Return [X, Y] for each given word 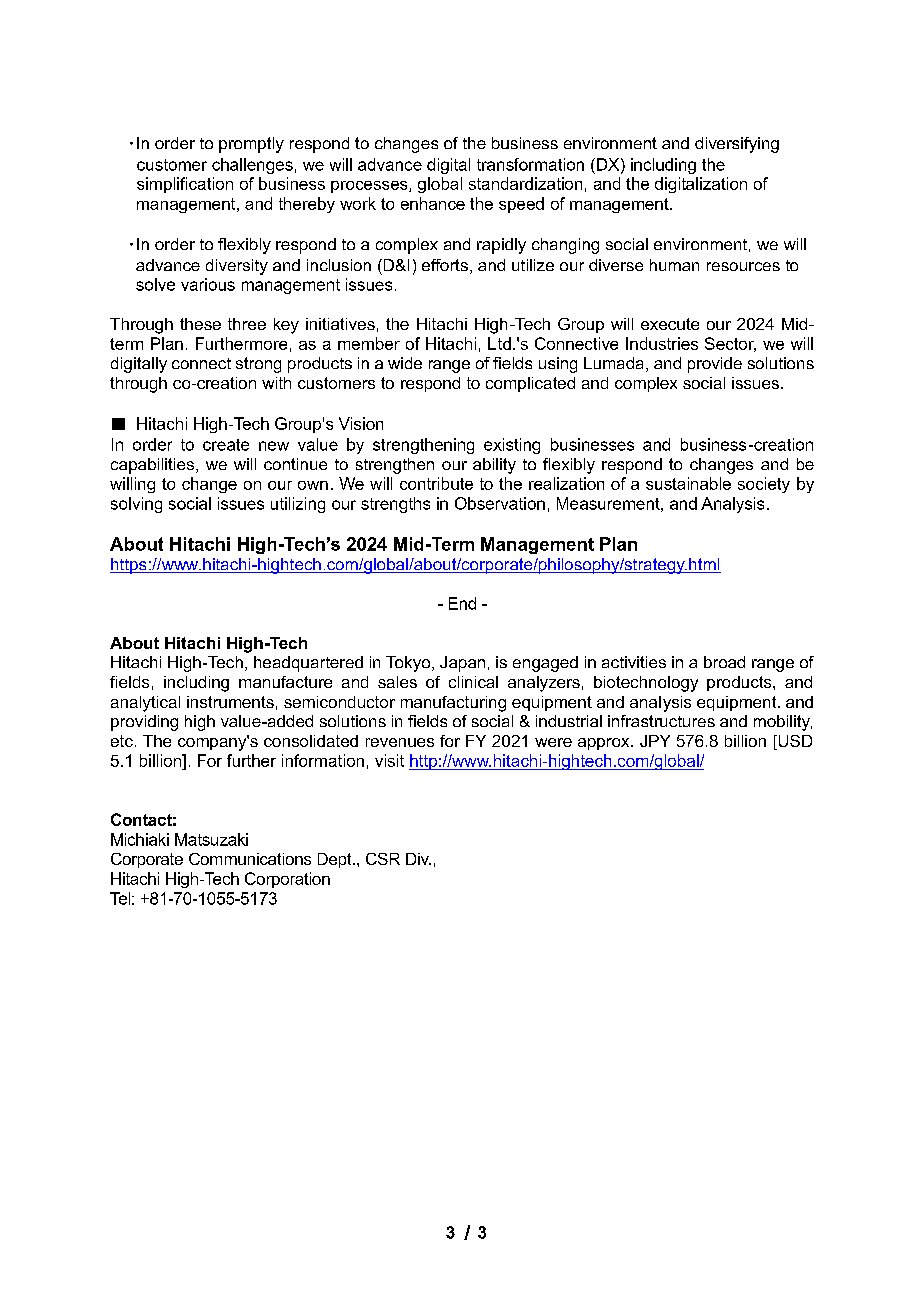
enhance [433, 203]
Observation [500, 503]
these [200, 324]
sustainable [688, 483]
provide [715, 365]
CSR [383, 859]
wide [405, 363]
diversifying [737, 145]
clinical [473, 682]
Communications [250, 859]
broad [724, 662]
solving [136, 505]
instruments [230, 702]
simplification [185, 185]
